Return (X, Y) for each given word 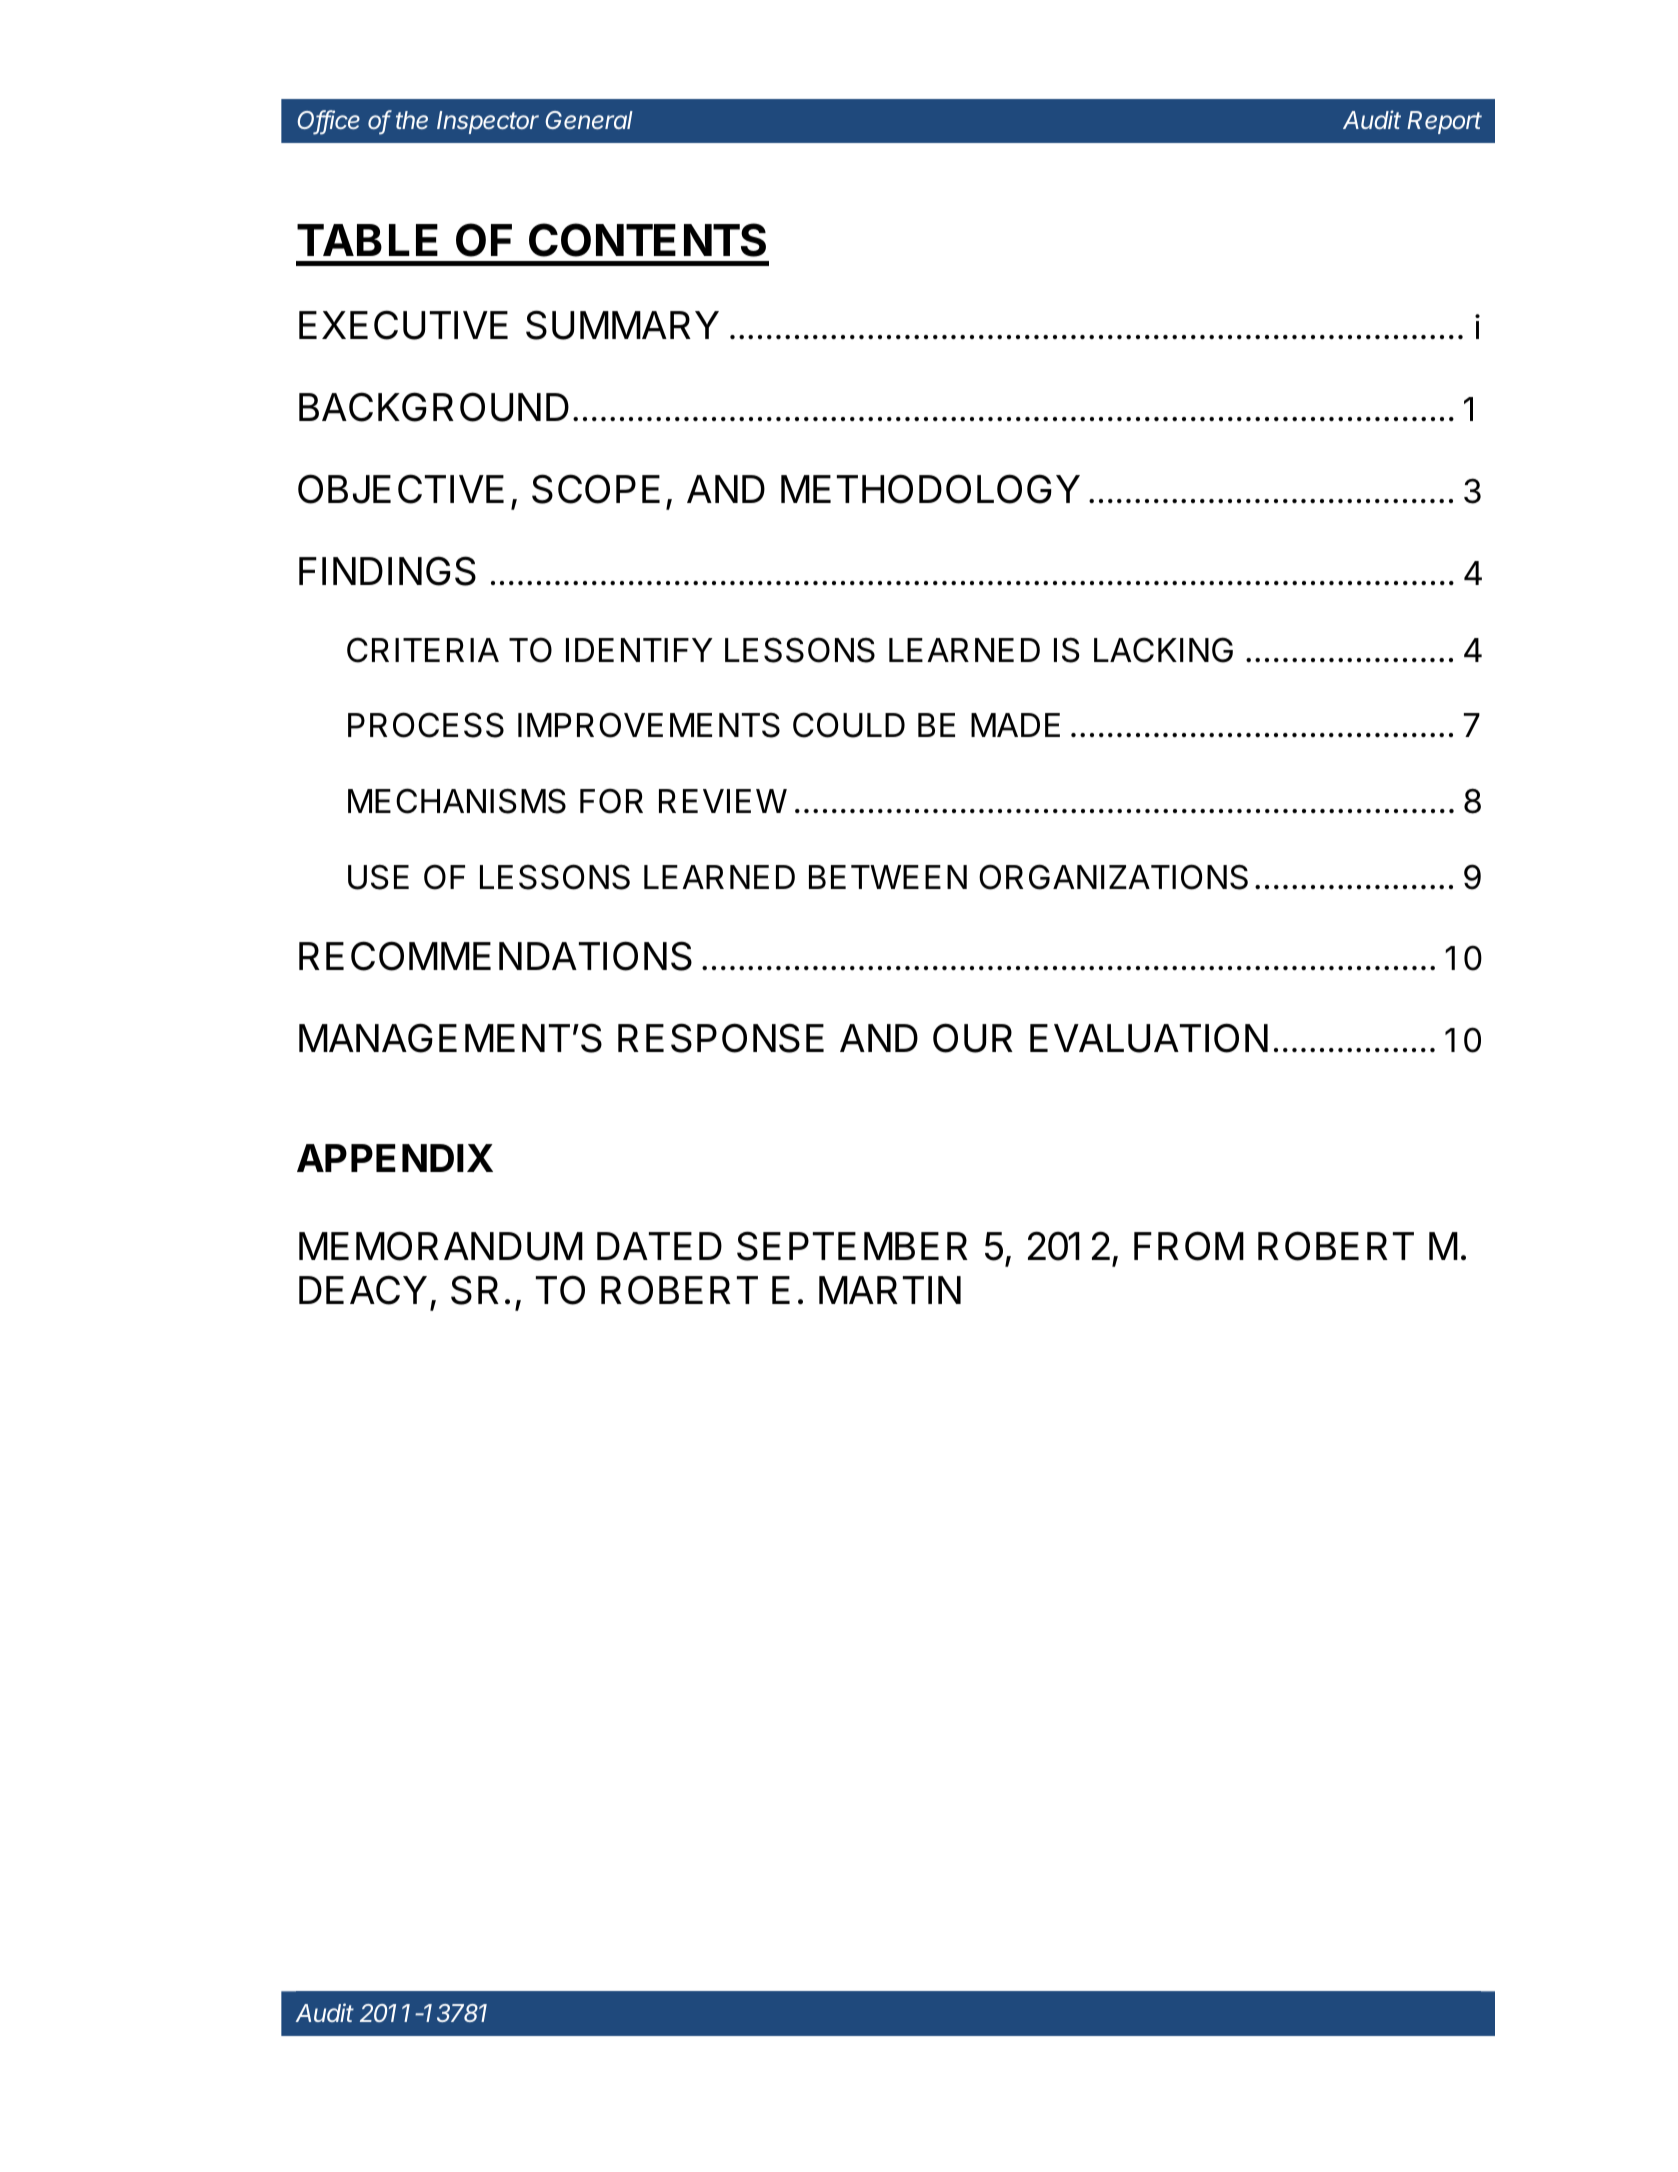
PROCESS (426, 725)
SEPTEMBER (852, 1246)
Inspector (488, 122)
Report (1444, 122)
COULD (849, 725)
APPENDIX (395, 1158)
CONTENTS (647, 240)
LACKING (1163, 650)
